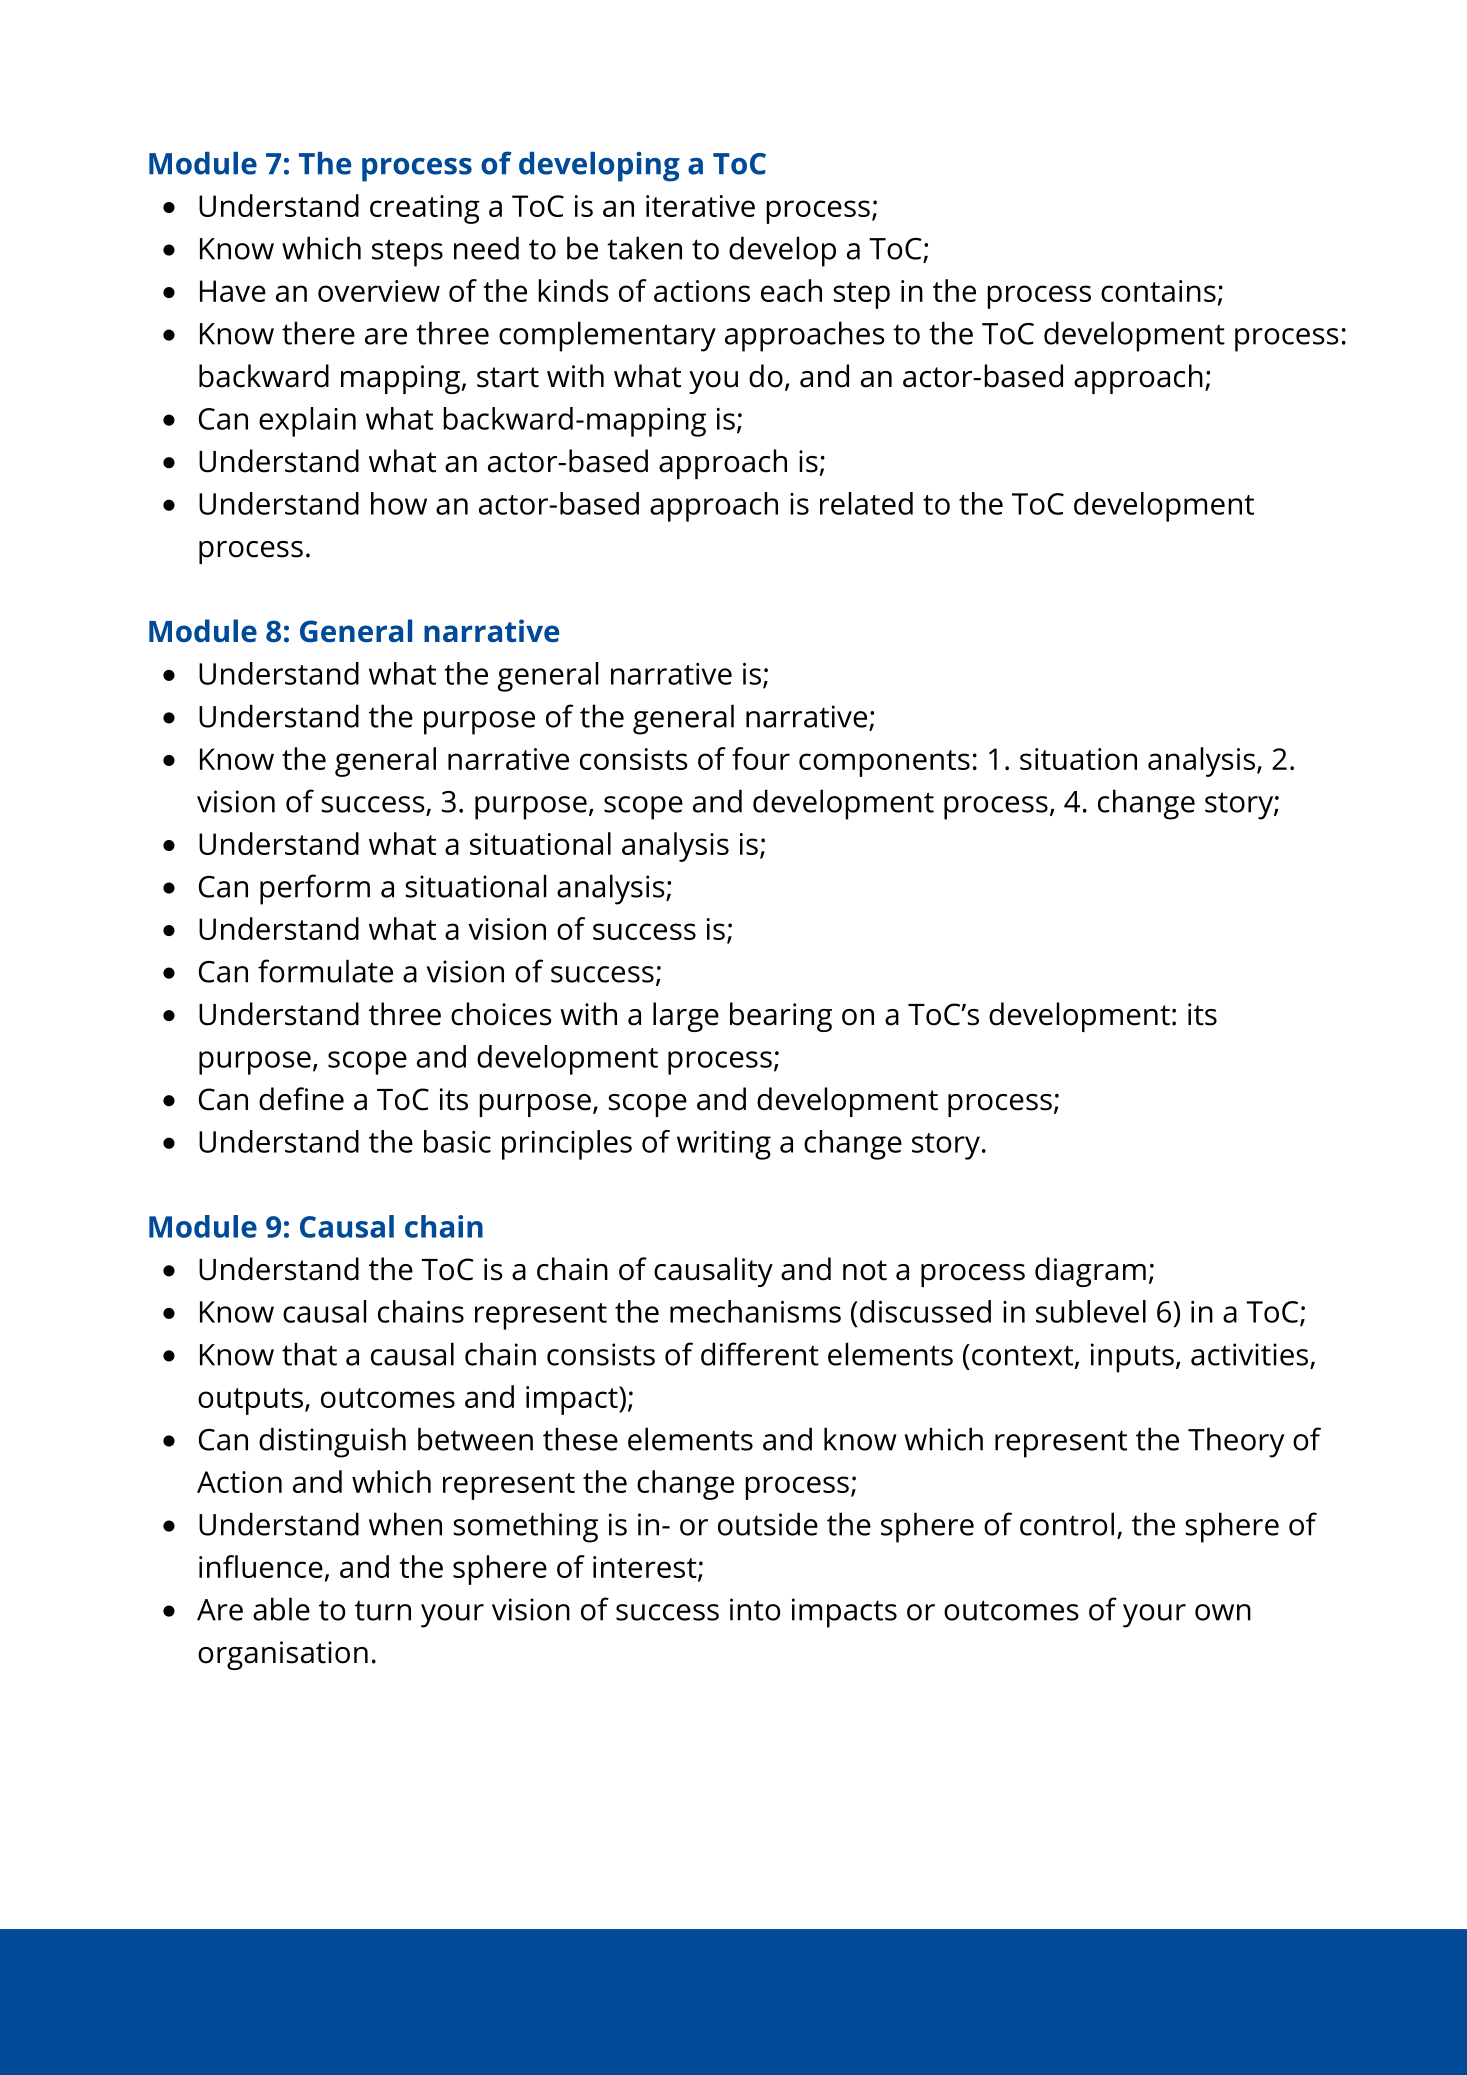 The width and height of the screenshot is (1467, 2075). What do you see at coordinates (379, 291) in the screenshot?
I see `overview` at bounding box center [379, 291].
